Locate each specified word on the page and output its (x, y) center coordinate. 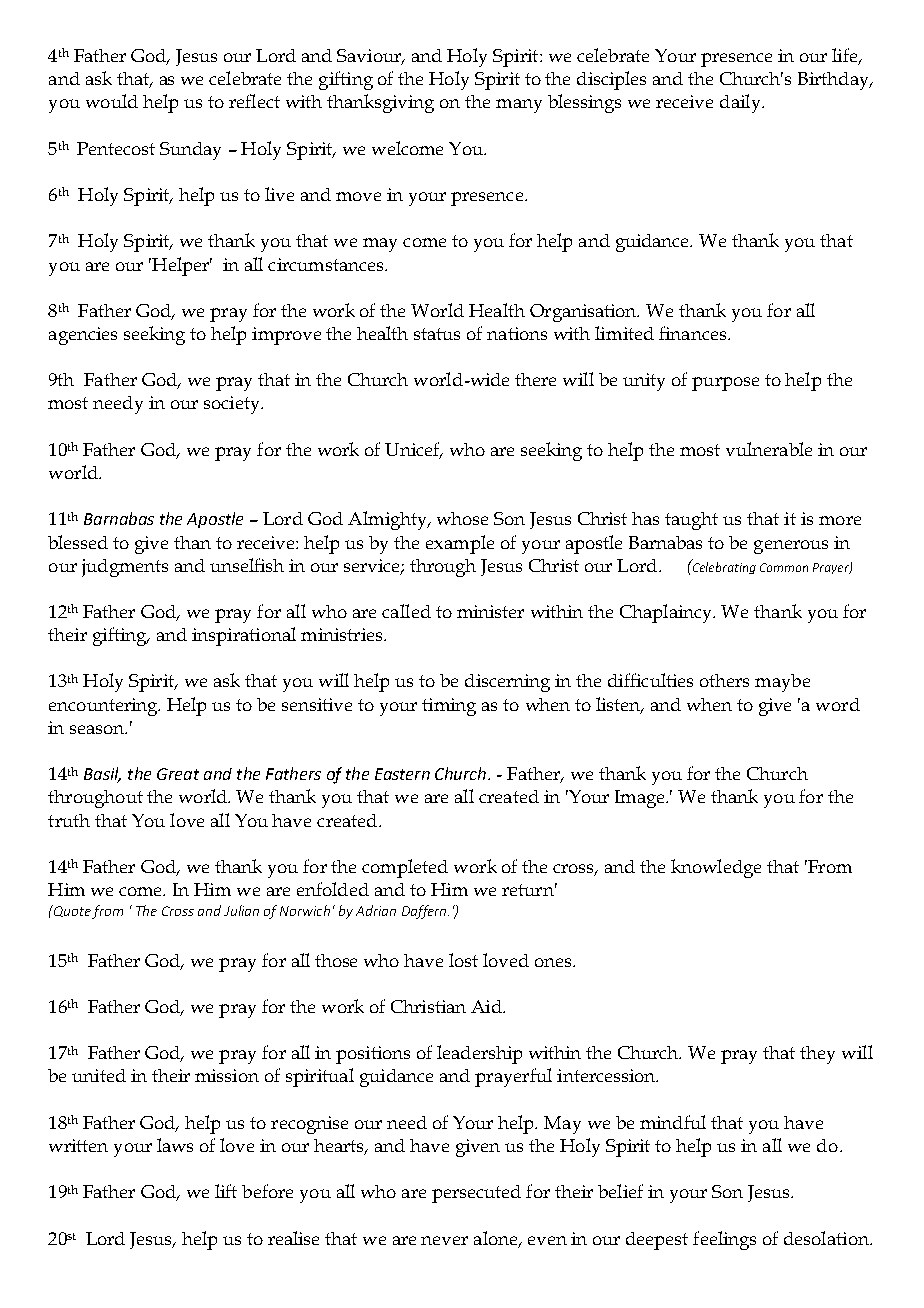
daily (741, 103)
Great (178, 774)
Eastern (402, 774)
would (112, 101)
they (817, 1055)
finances (694, 333)
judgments (125, 568)
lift (226, 1191)
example (460, 544)
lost (463, 960)
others (724, 680)
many (519, 106)
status (437, 334)
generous (791, 547)
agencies (83, 336)
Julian (241, 910)
